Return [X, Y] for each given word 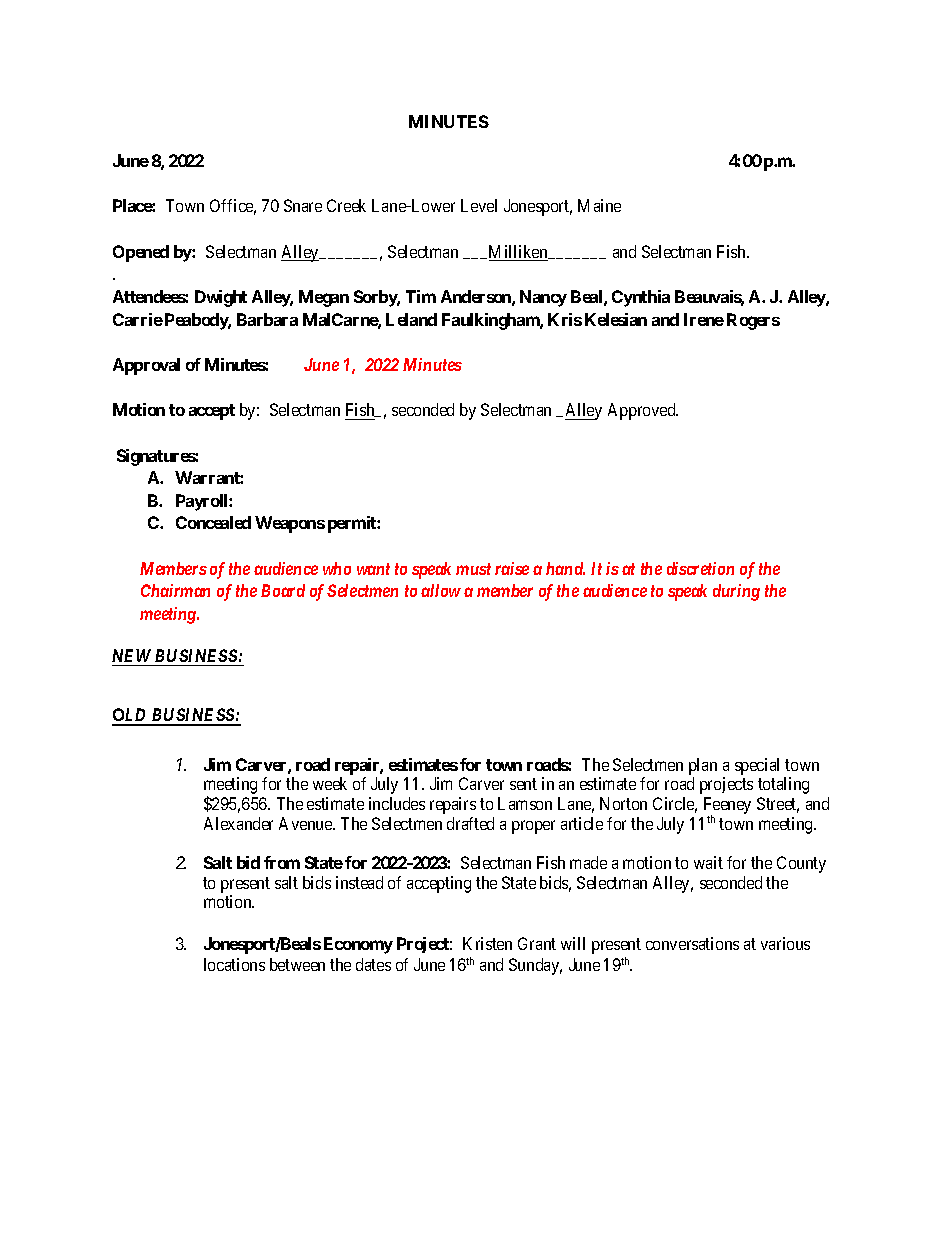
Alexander [238, 823]
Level [479, 205]
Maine [599, 205]
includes [397, 803]
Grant [537, 943]
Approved [643, 411]
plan [703, 766]
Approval [146, 366]
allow [441, 590]
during [736, 592]
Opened [141, 253]
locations [234, 964]
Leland [411, 319]
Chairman [175, 590]
